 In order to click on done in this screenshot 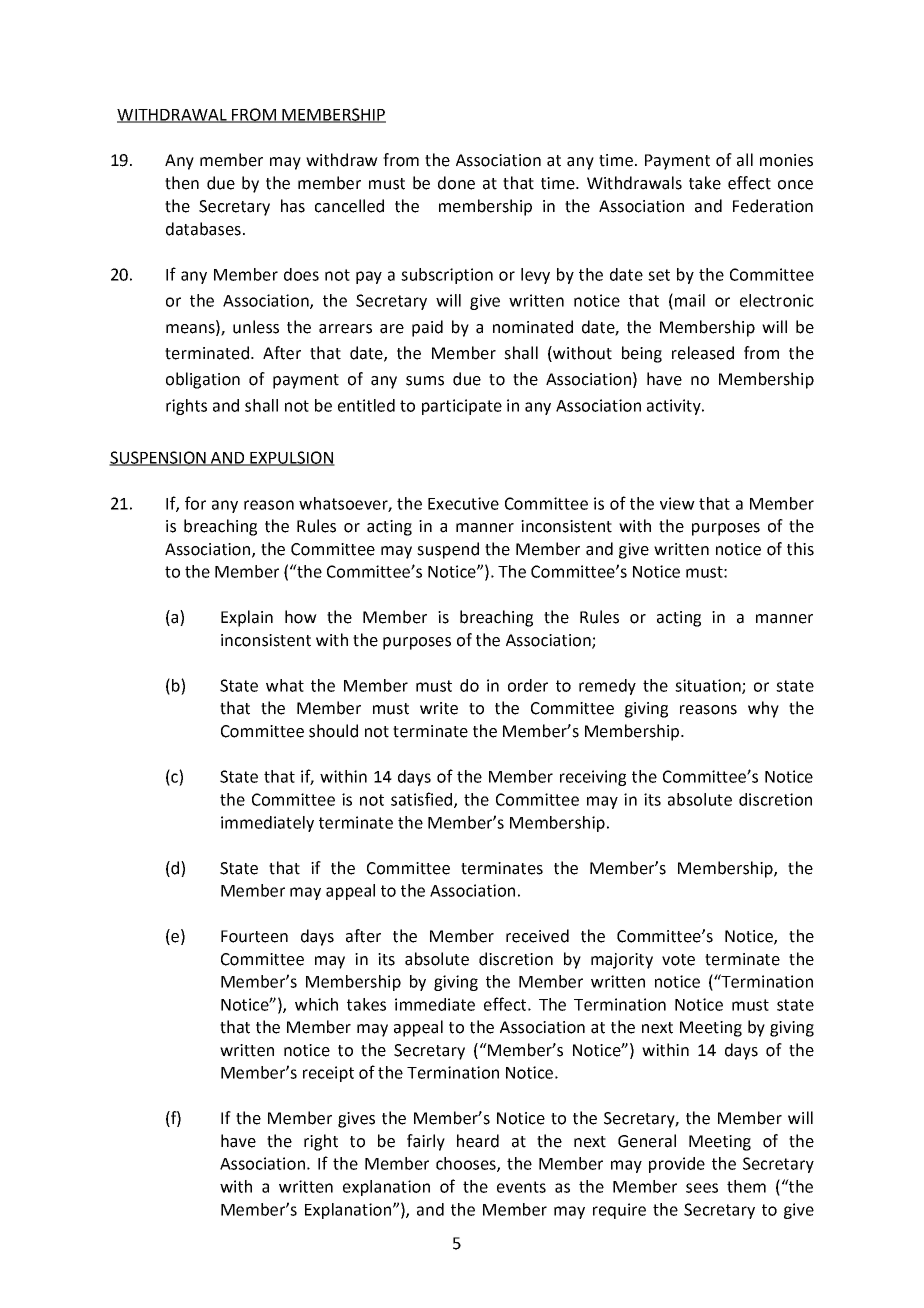, I will do `click(456, 183)`.
